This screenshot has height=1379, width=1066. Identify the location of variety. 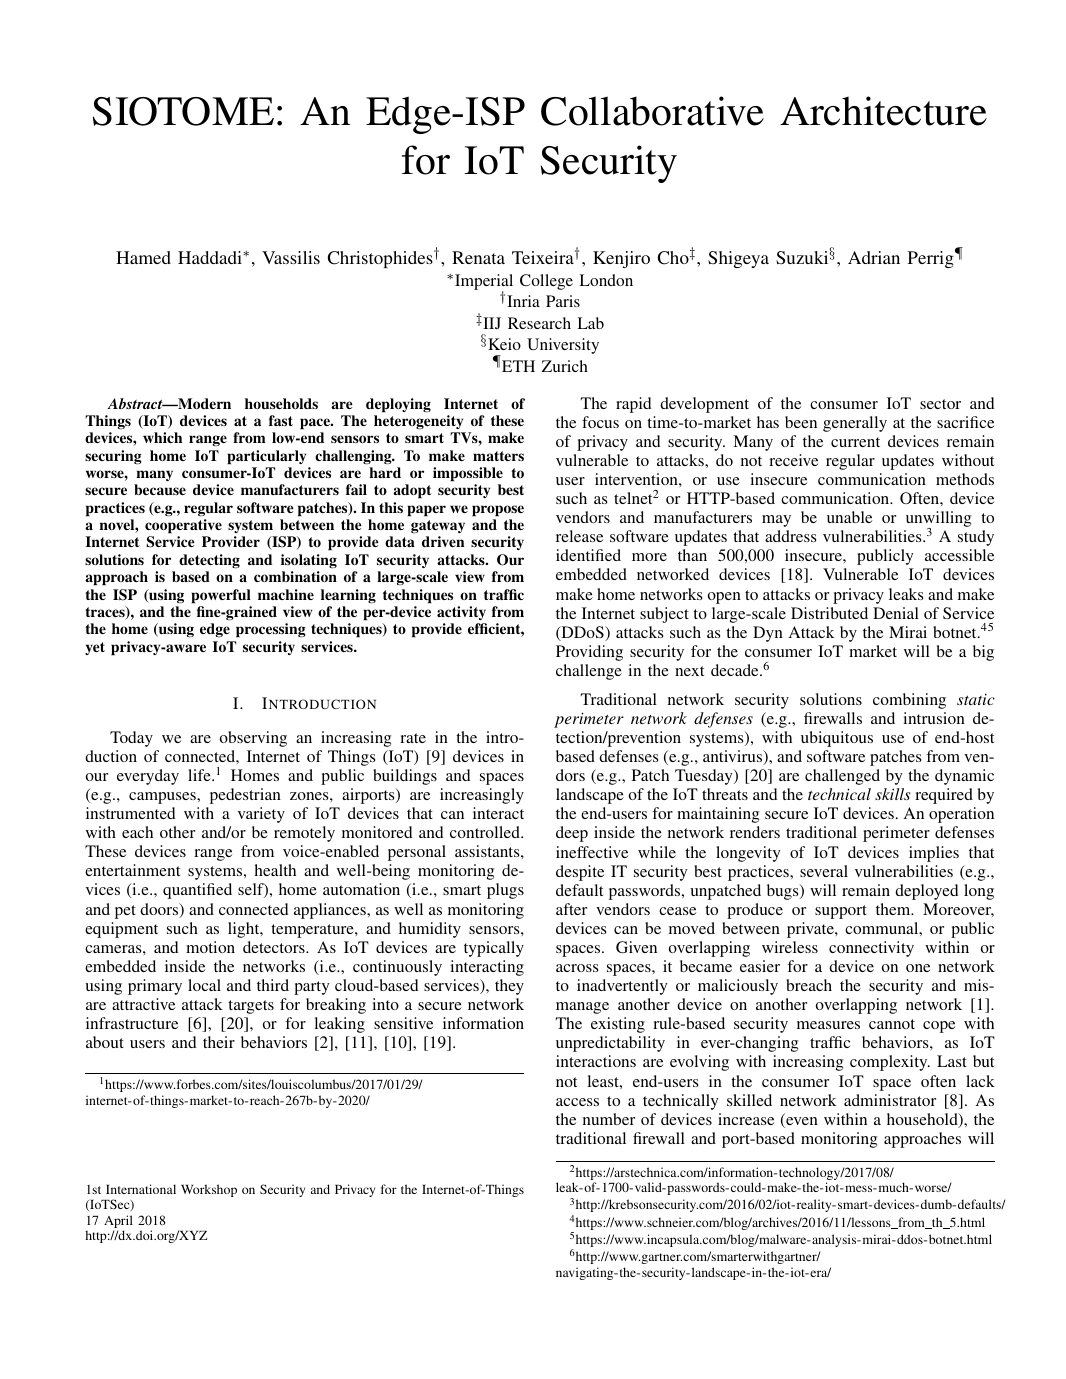
(261, 815).
